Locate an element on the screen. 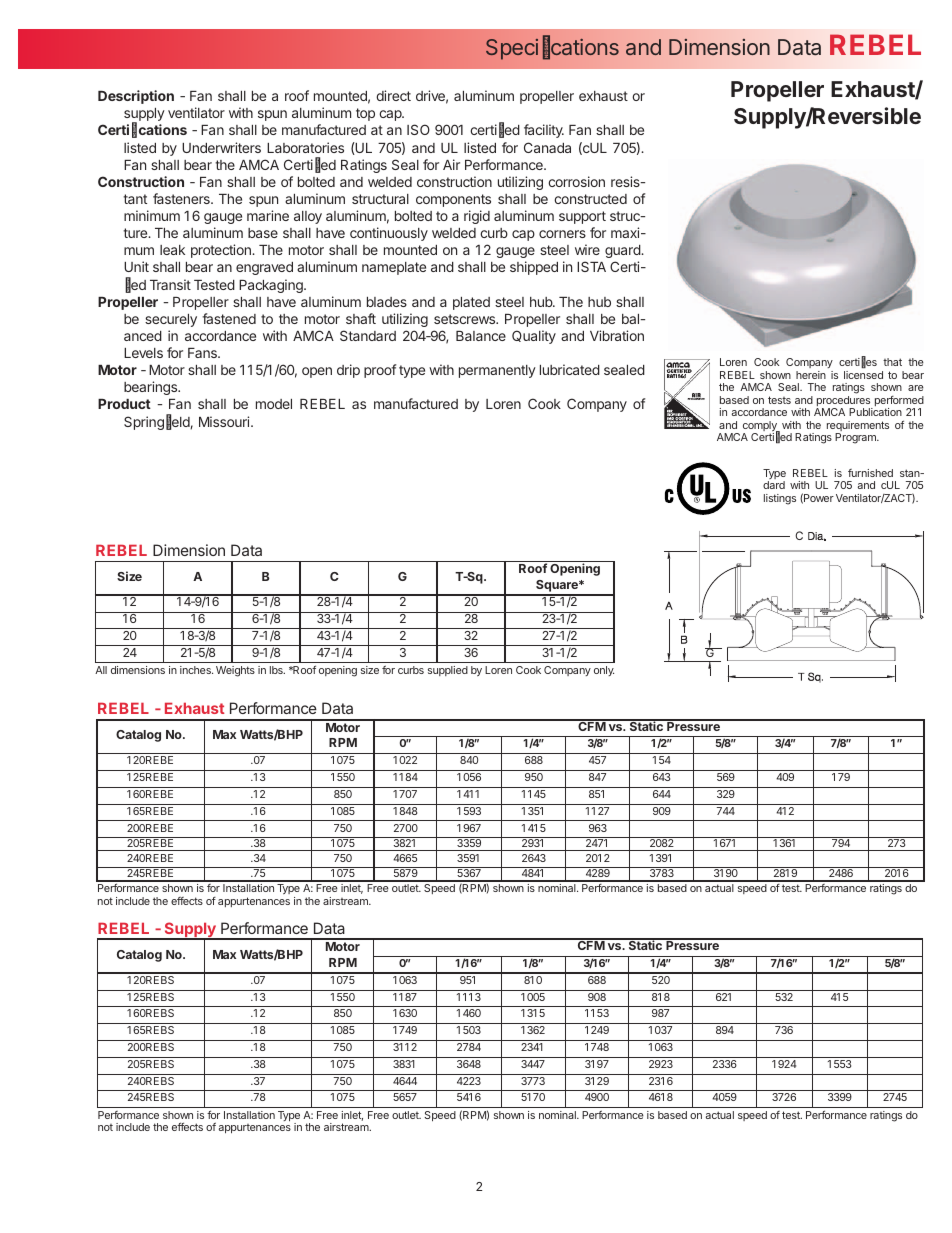 The image size is (952, 1233). permanently is located at coordinates (497, 371).
